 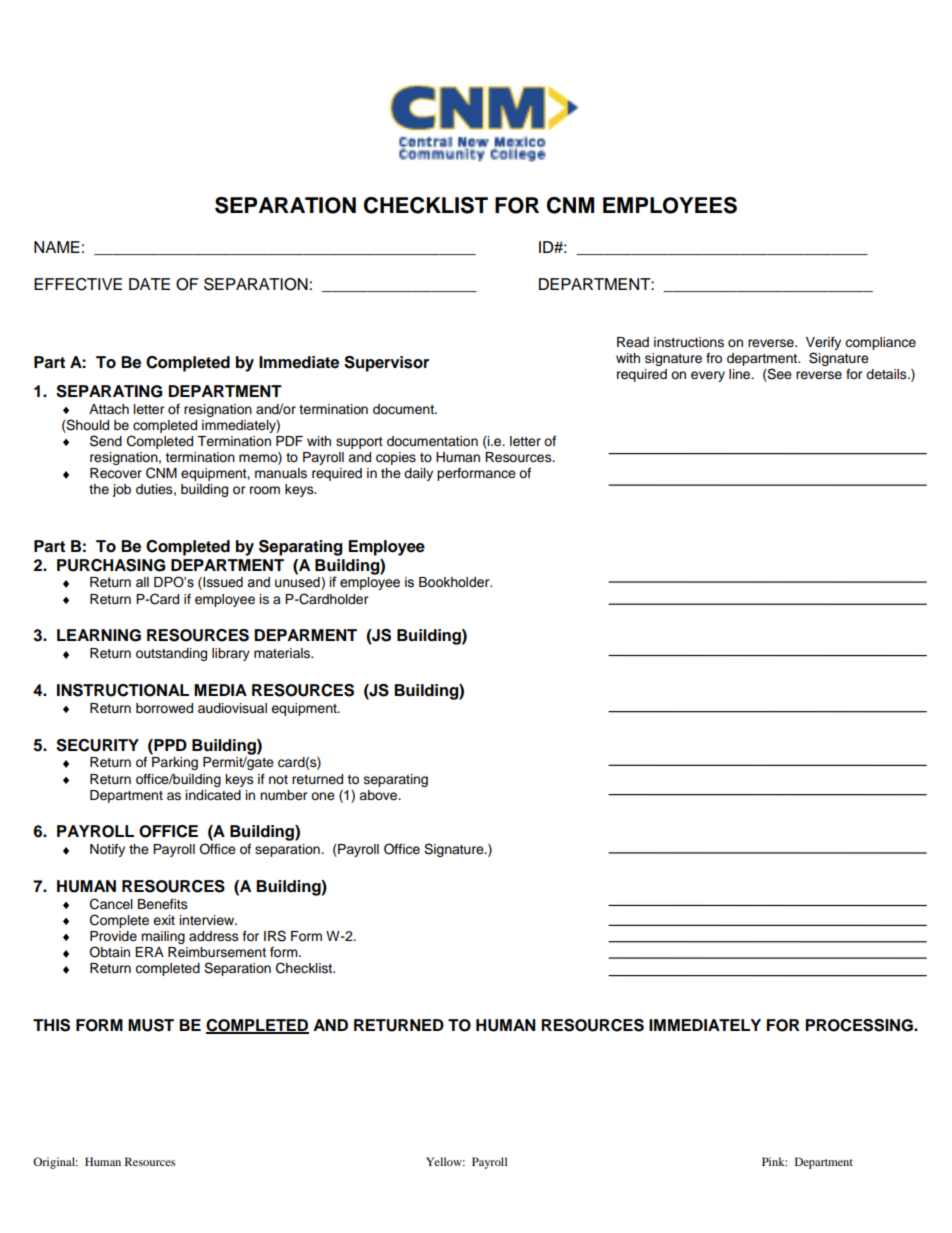 What do you see at coordinates (171, 654) in the screenshot?
I see `outstanding` at bounding box center [171, 654].
